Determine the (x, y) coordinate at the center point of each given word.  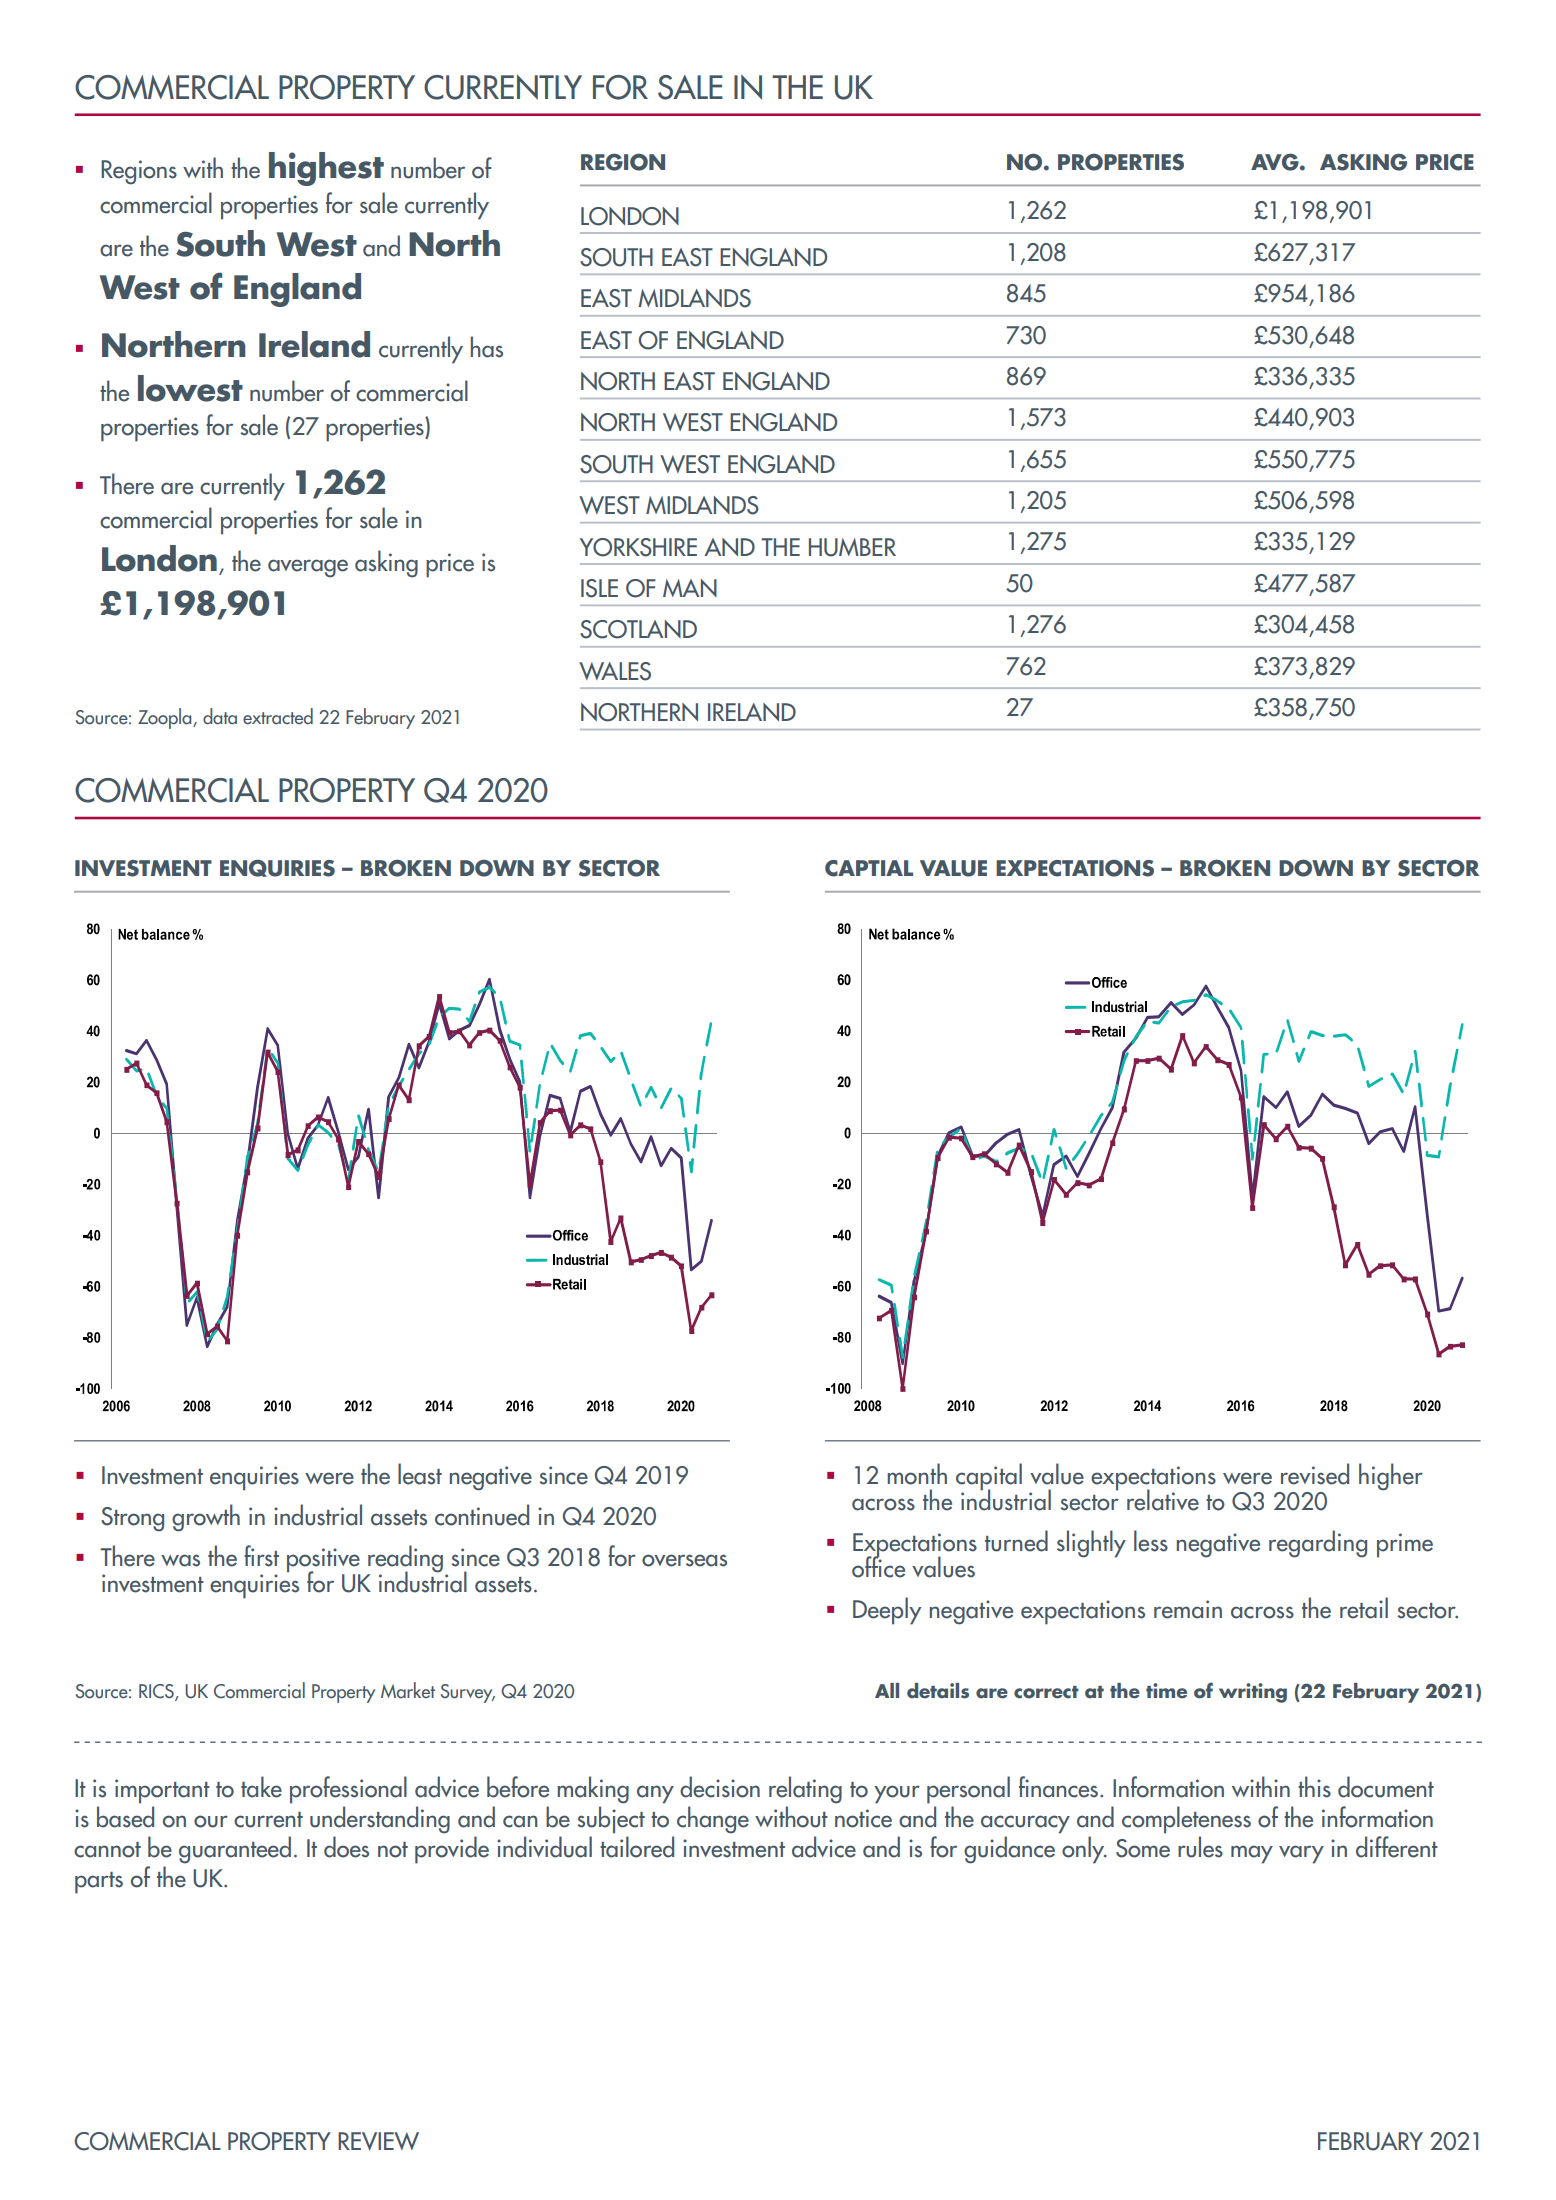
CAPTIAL (869, 868)
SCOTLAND (638, 629)
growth (206, 1518)
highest (326, 169)
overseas (684, 1560)
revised (1315, 1474)
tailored (637, 1847)
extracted (278, 716)
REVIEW (378, 2141)
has (487, 347)
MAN (690, 588)
